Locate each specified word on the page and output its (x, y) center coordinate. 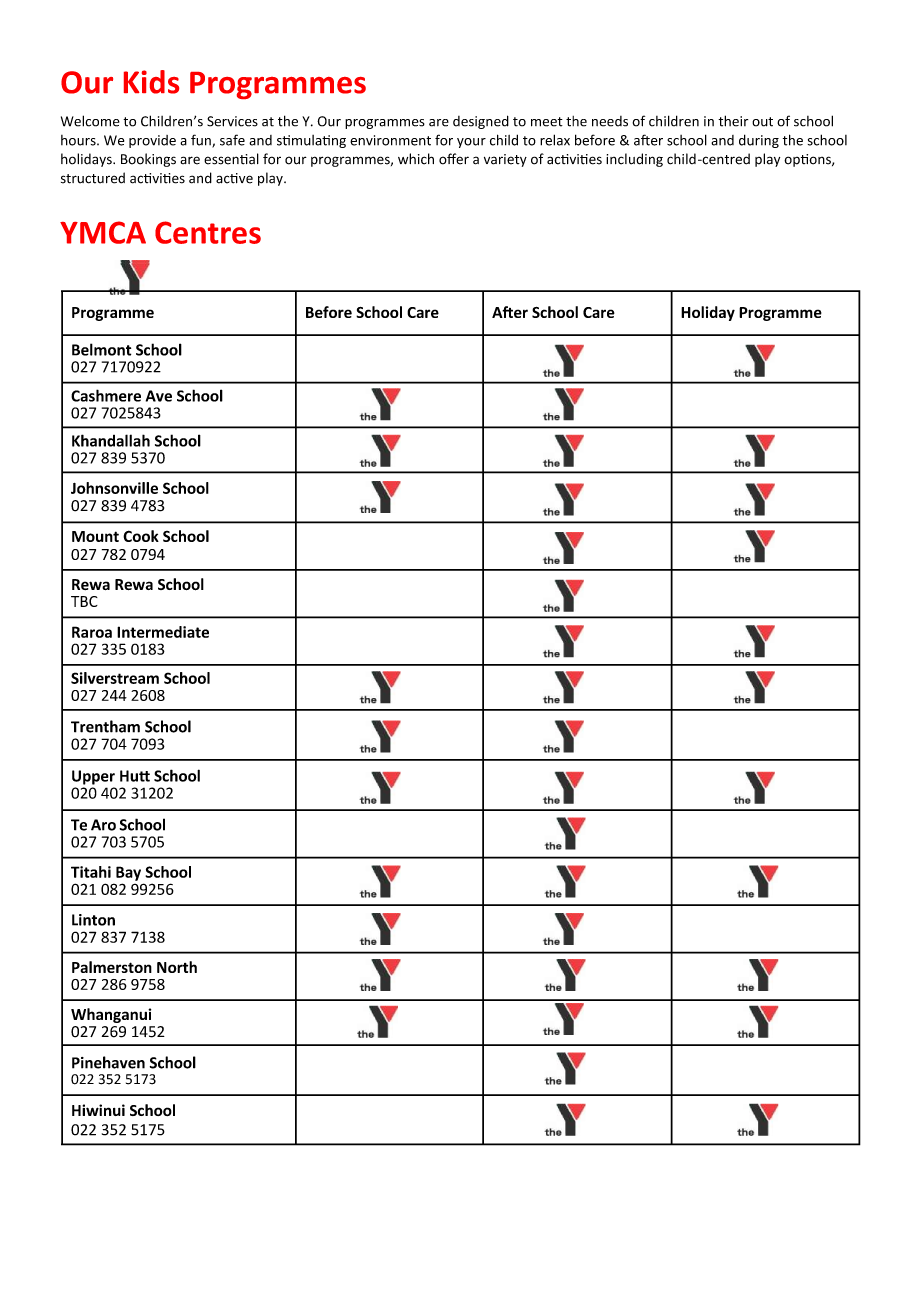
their (733, 121)
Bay (128, 873)
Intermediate (163, 632)
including (634, 160)
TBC (84, 601)
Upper (93, 777)
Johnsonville (114, 488)
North (177, 967)
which (416, 159)
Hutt (135, 776)
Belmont (101, 349)
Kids (151, 82)
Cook (141, 536)
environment (390, 140)
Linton (93, 920)
